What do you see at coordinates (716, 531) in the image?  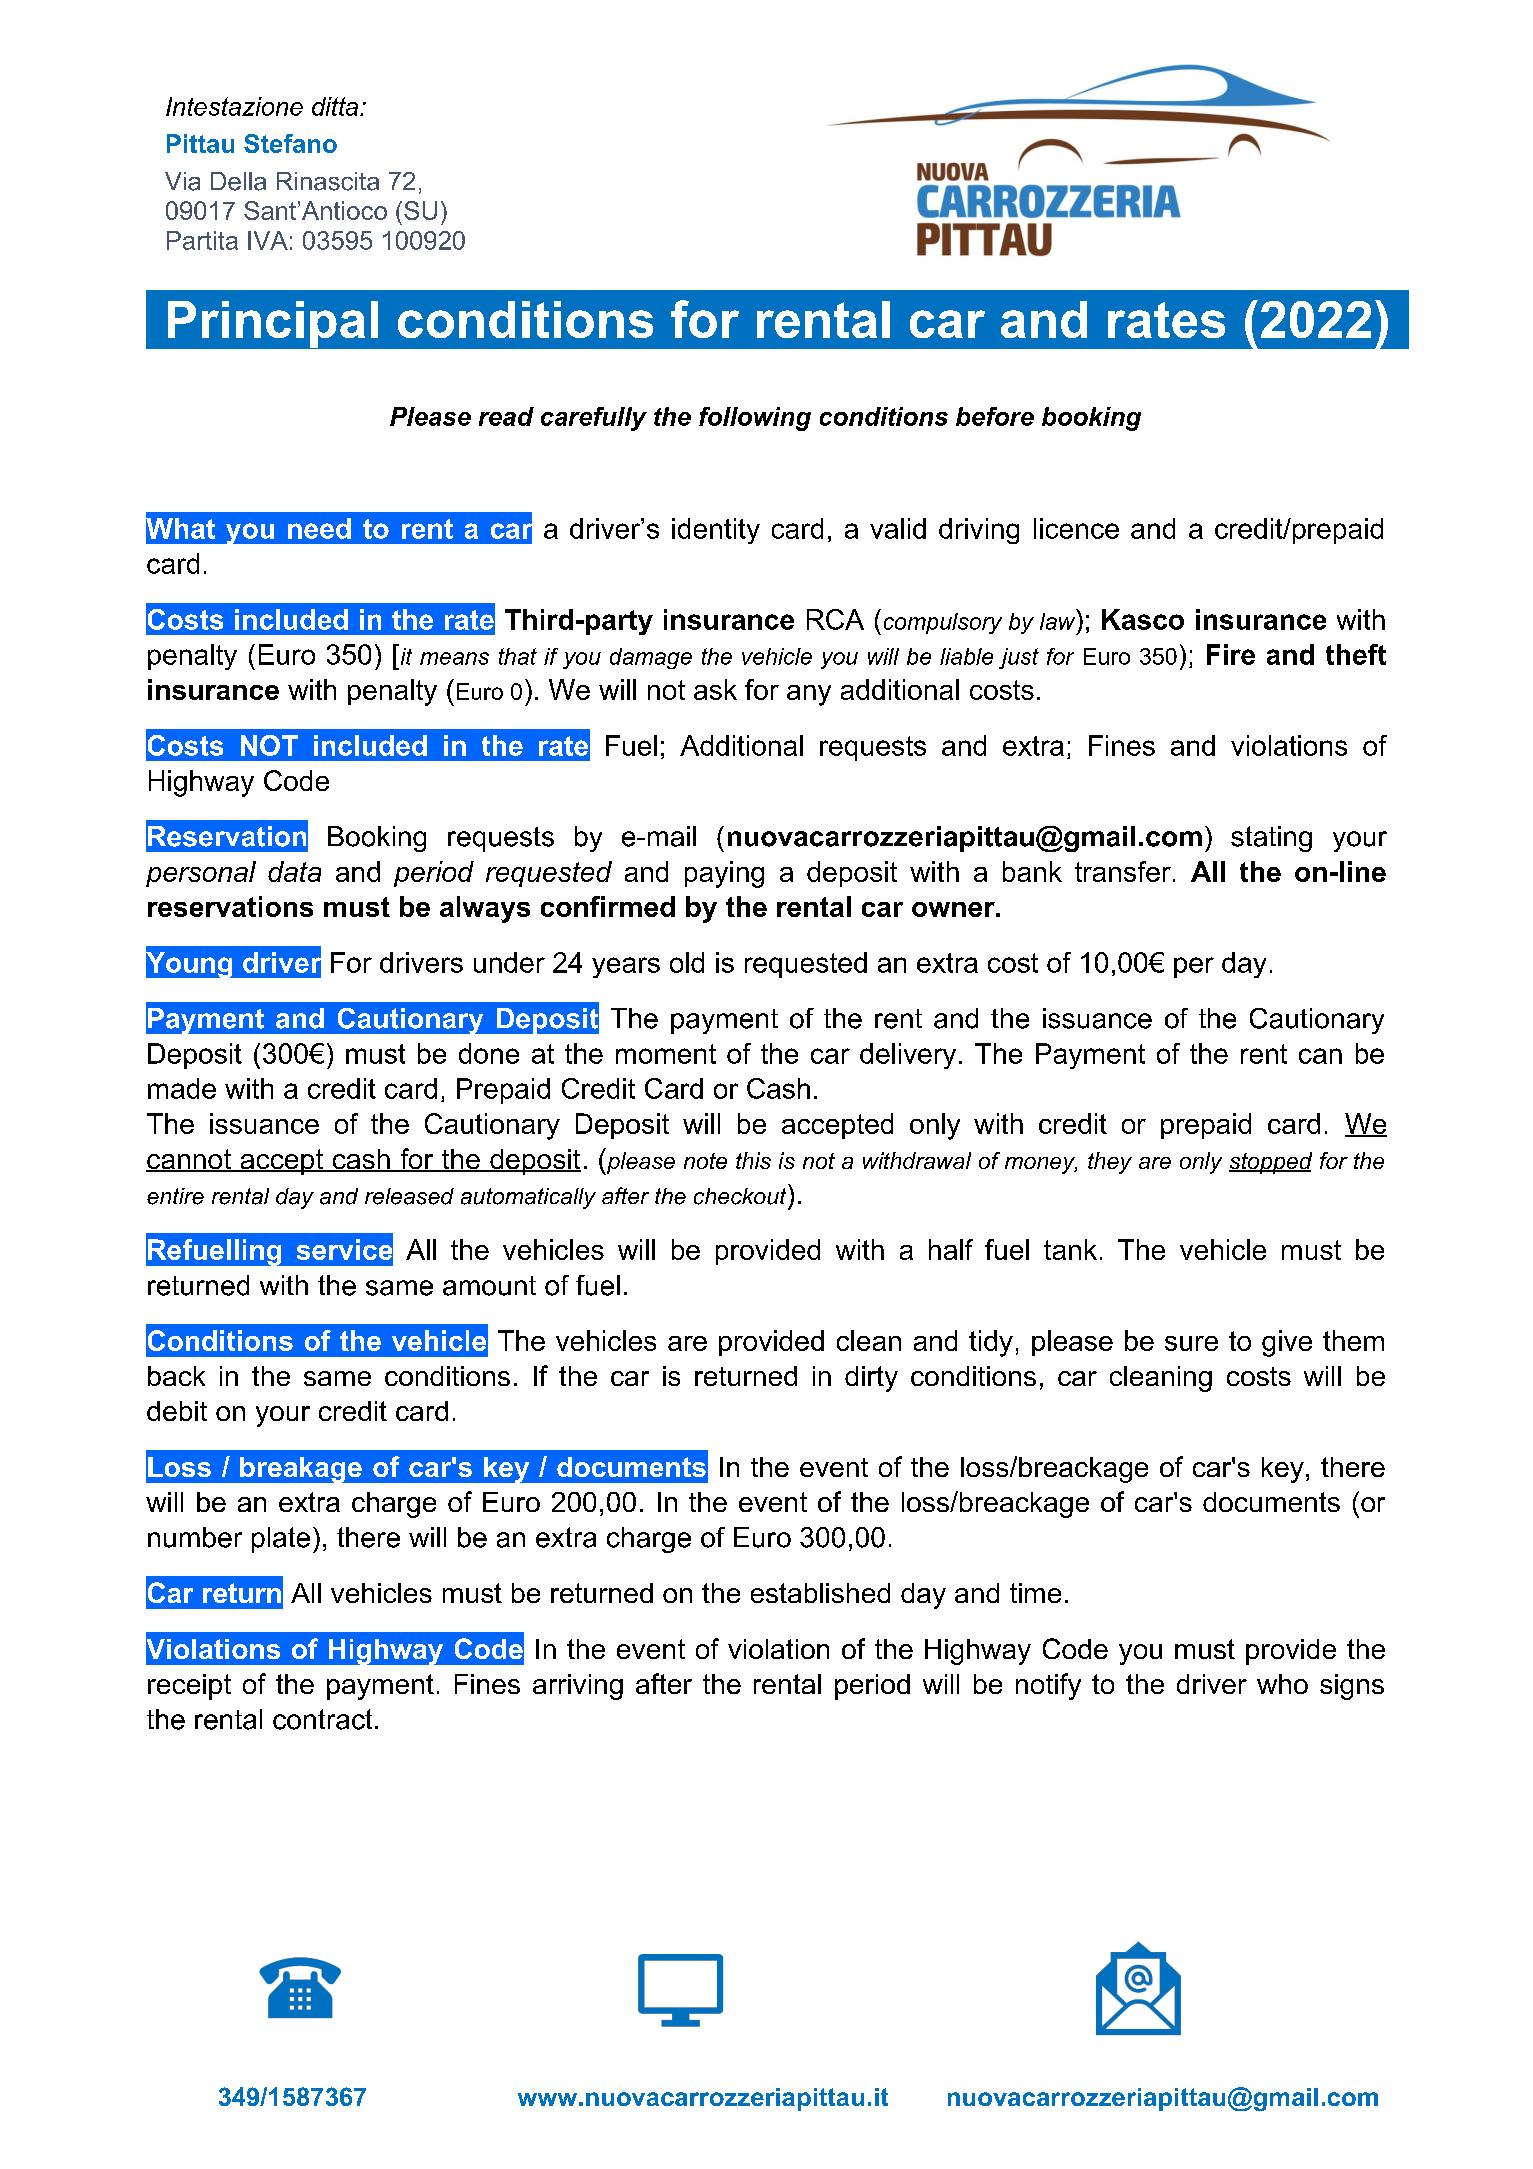 I see `identity` at bounding box center [716, 531].
